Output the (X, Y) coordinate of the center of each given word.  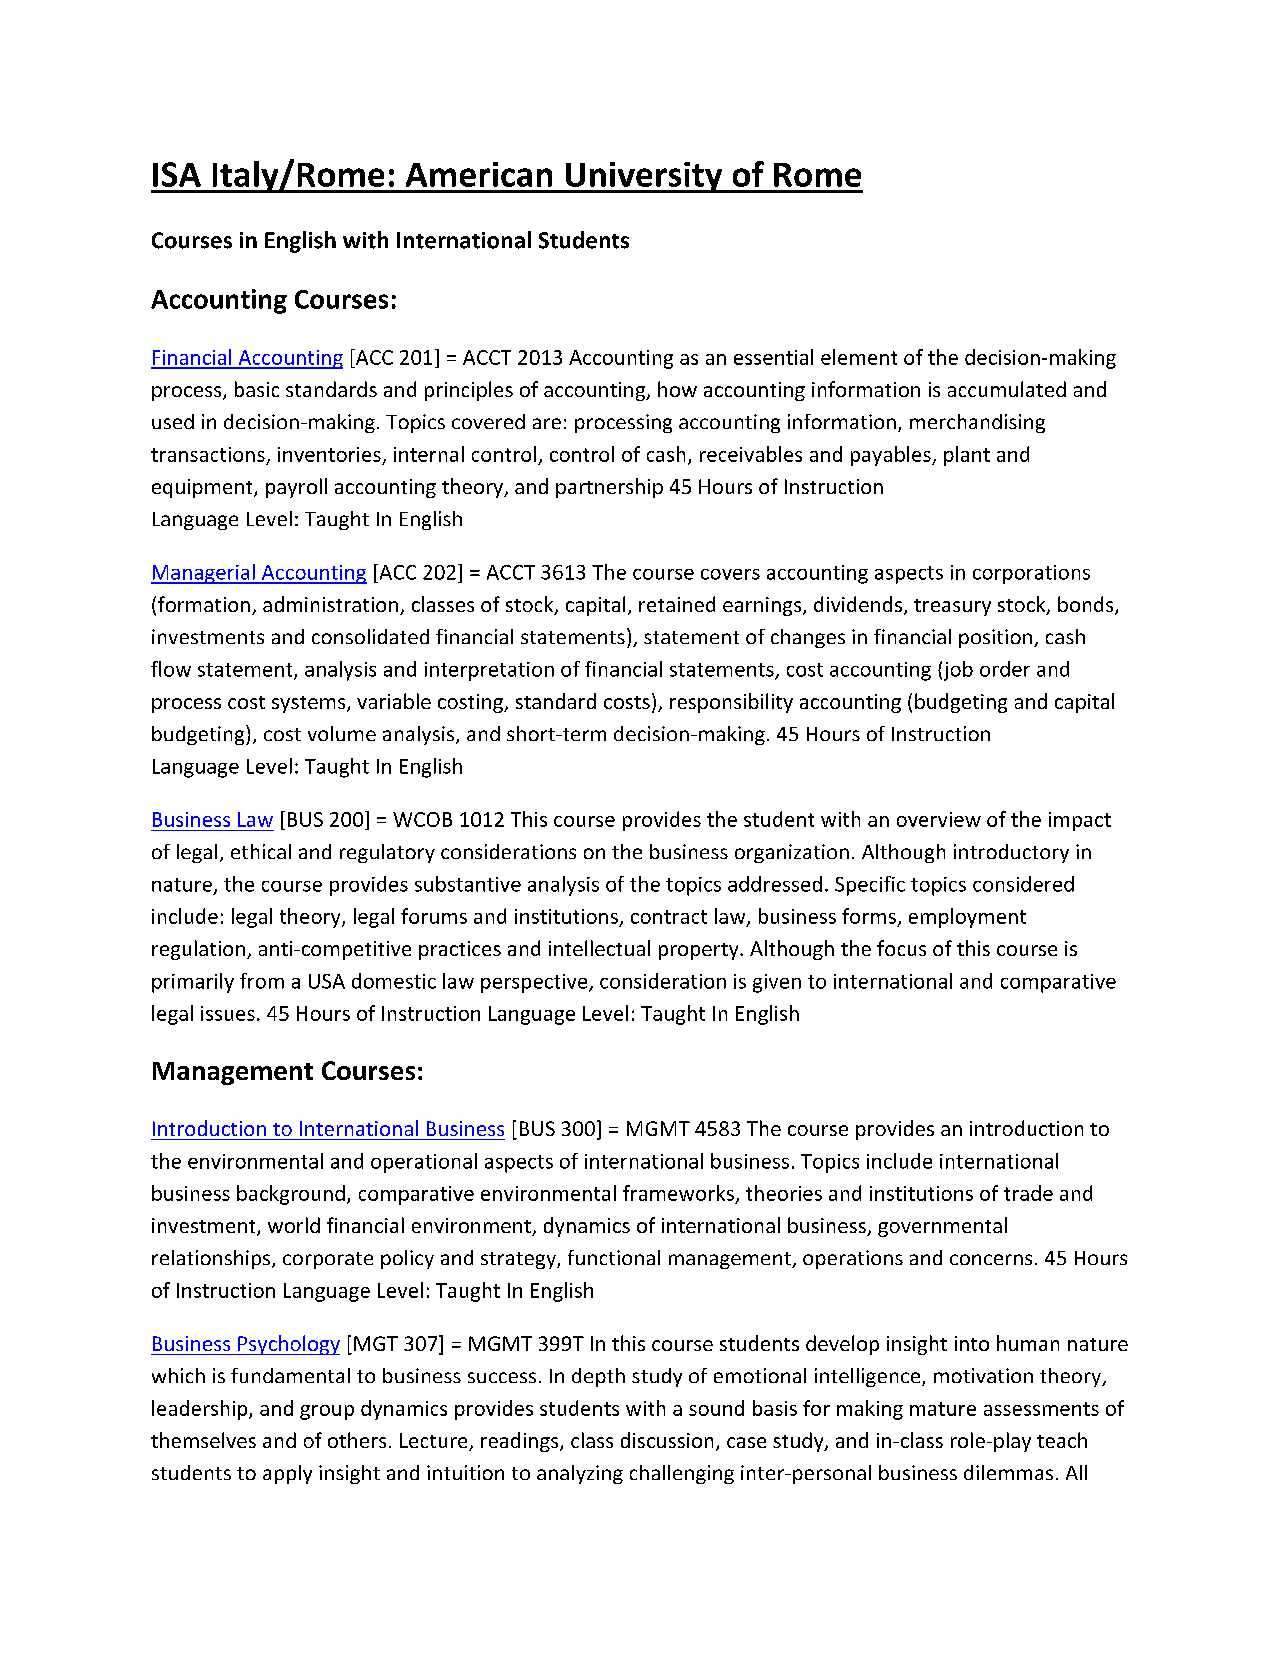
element (859, 357)
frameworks (678, 1193)
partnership (609, 488)
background (291, 1195)
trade (1028, 1193)
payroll (296, 488)
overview (939, 819)
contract (669, 917)
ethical (261, 851)
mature (943, 1409)
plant (967, 456)
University (644, 177)
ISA (177, 174)
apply (287, 1474)
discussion (667, 1440)
